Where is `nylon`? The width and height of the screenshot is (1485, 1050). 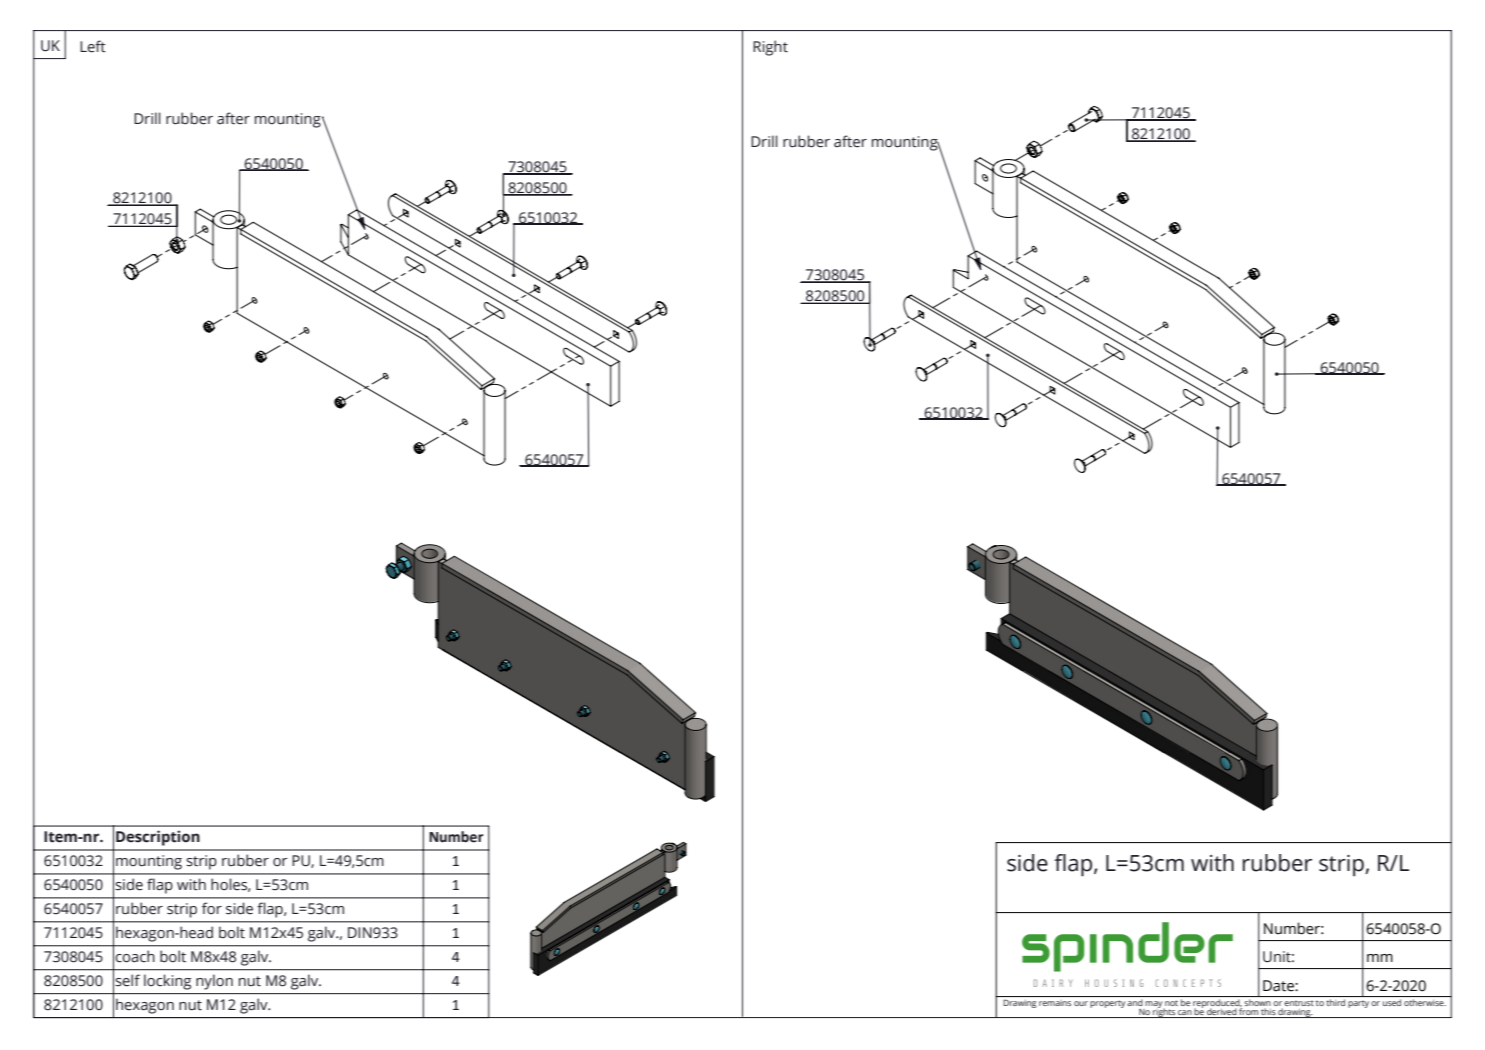
nylon is located at coordinates (214, 982).
